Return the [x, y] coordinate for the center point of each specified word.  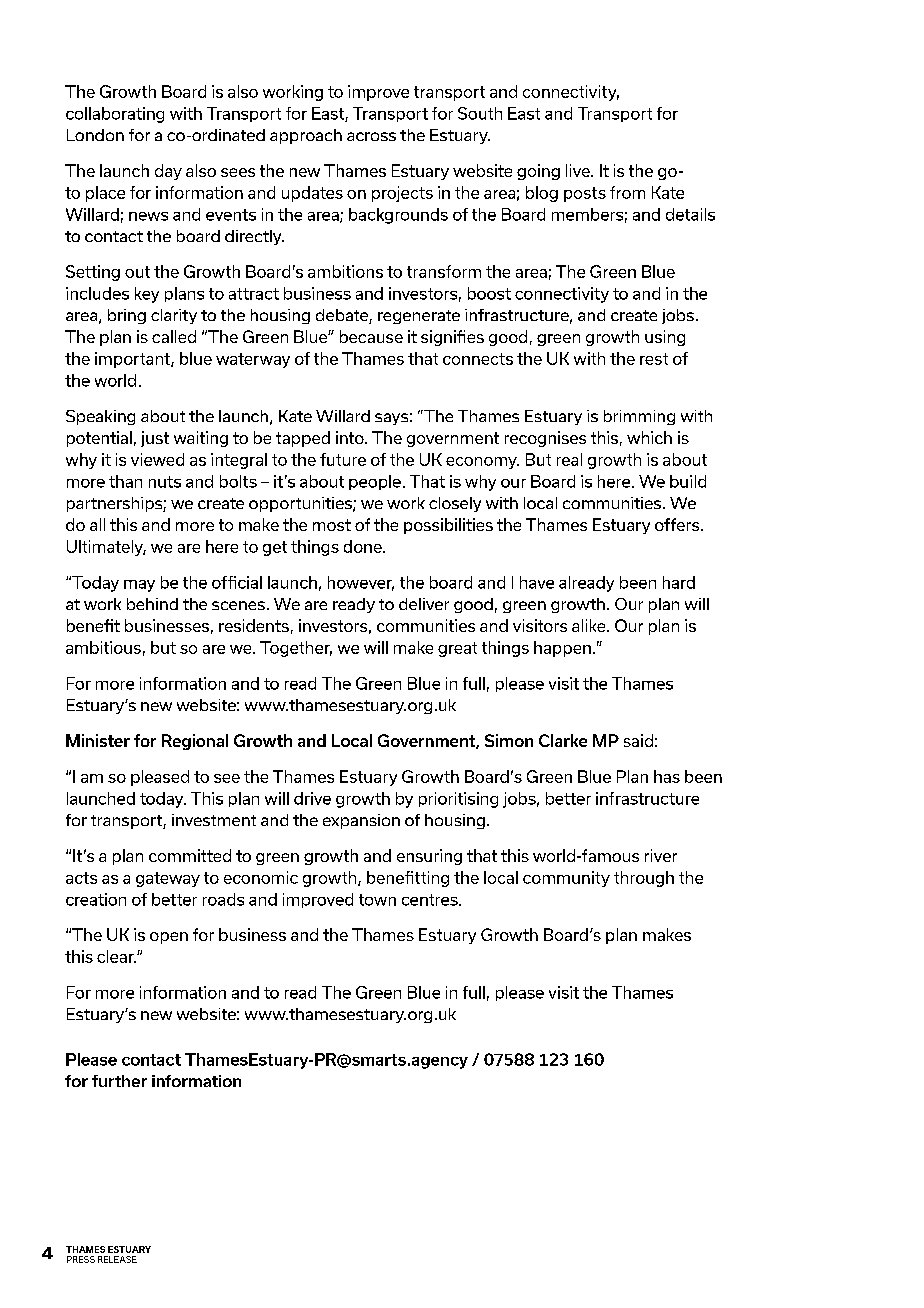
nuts [165, 482]
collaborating [115, 115]
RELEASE [117, 1259]
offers [678, 524]
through [644, 879]
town [377, 900]
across [371, 136]
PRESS [81, 1259]
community [566, 879]
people [375, 482]
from [627, 192]
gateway [168, 879]
